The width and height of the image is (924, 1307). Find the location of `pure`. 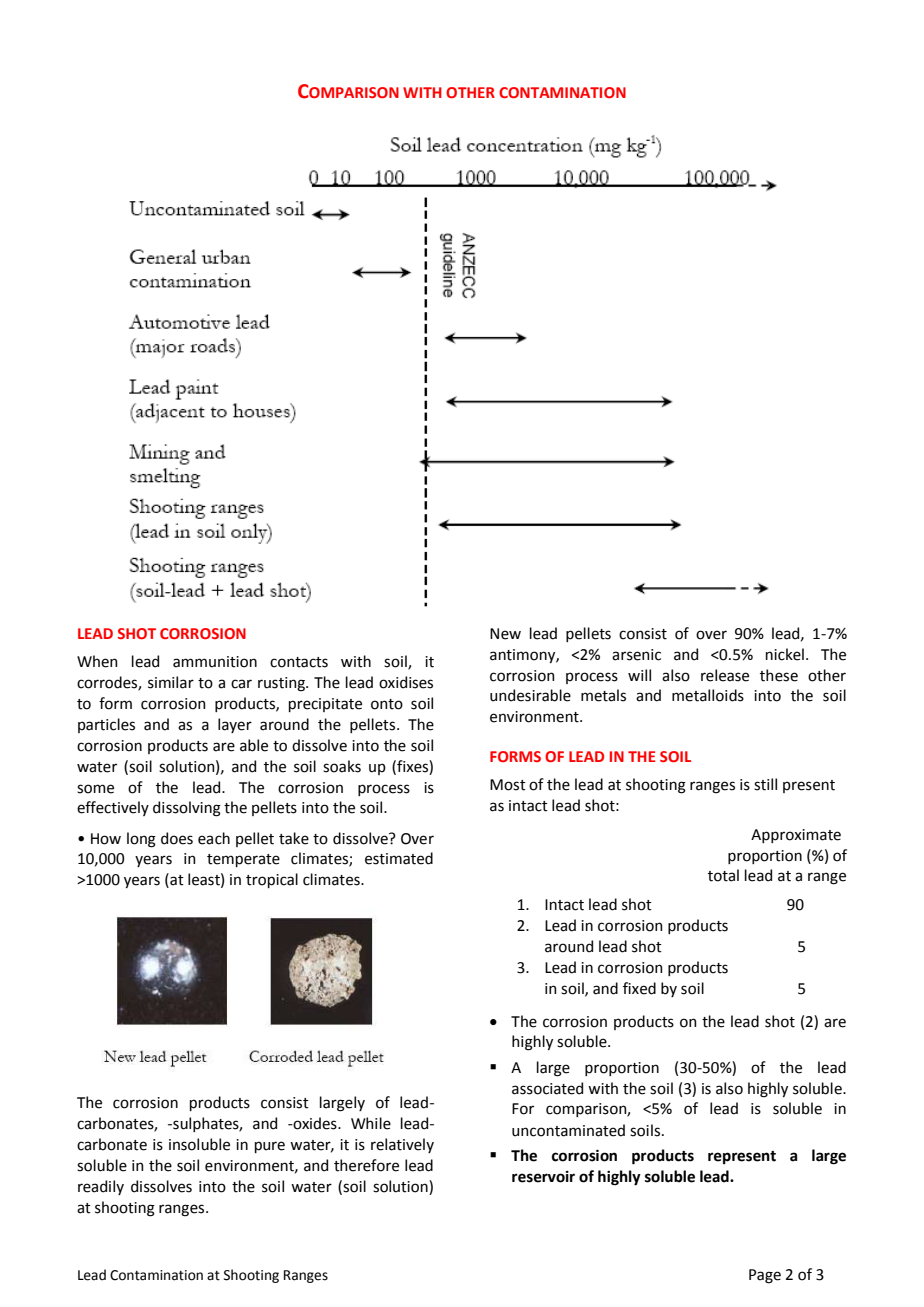

pure is located at coordinates (270, 1147).
